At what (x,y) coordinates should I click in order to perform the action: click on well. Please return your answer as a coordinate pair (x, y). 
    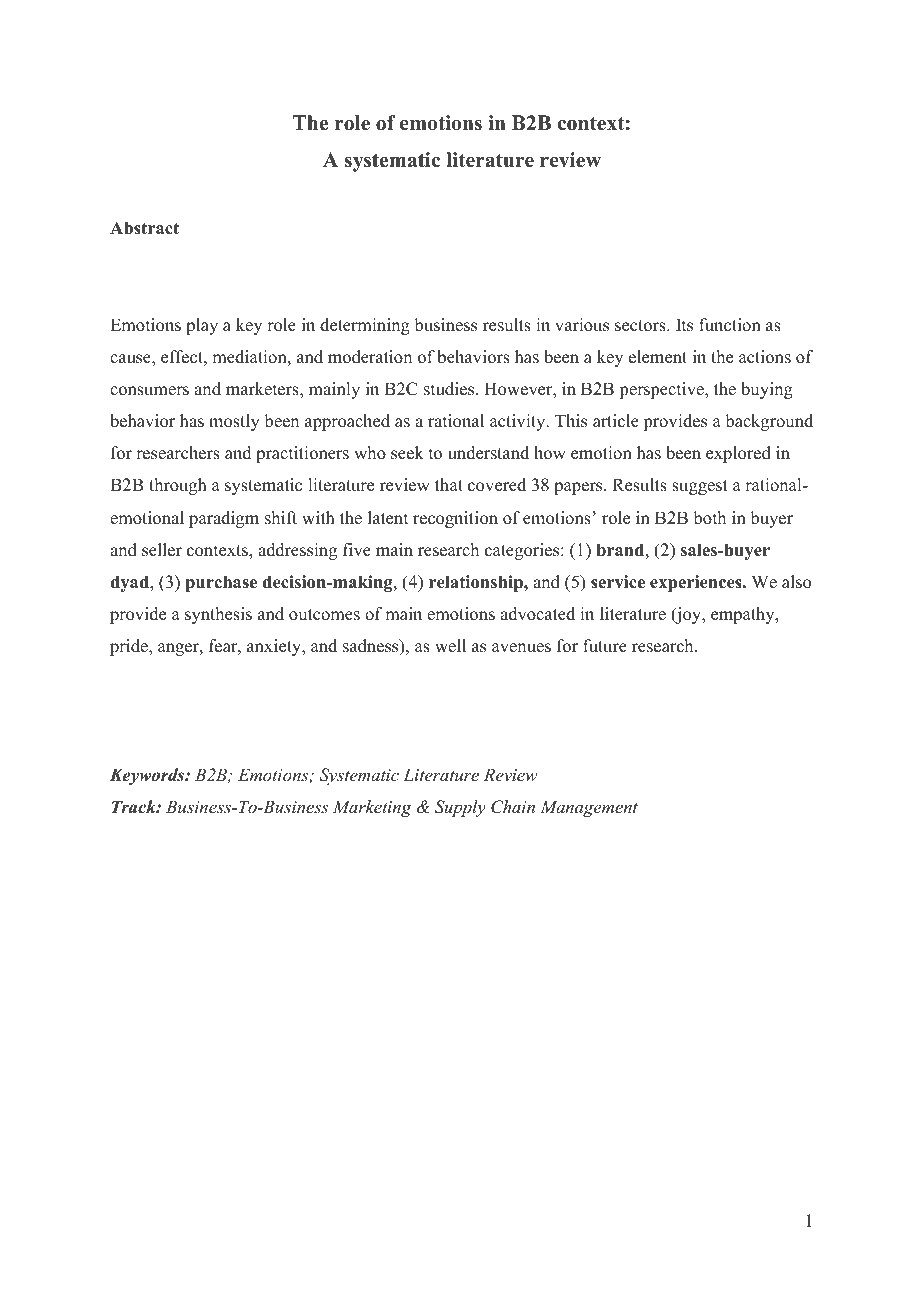
    Looking at the image, I should click on (450, 646).
